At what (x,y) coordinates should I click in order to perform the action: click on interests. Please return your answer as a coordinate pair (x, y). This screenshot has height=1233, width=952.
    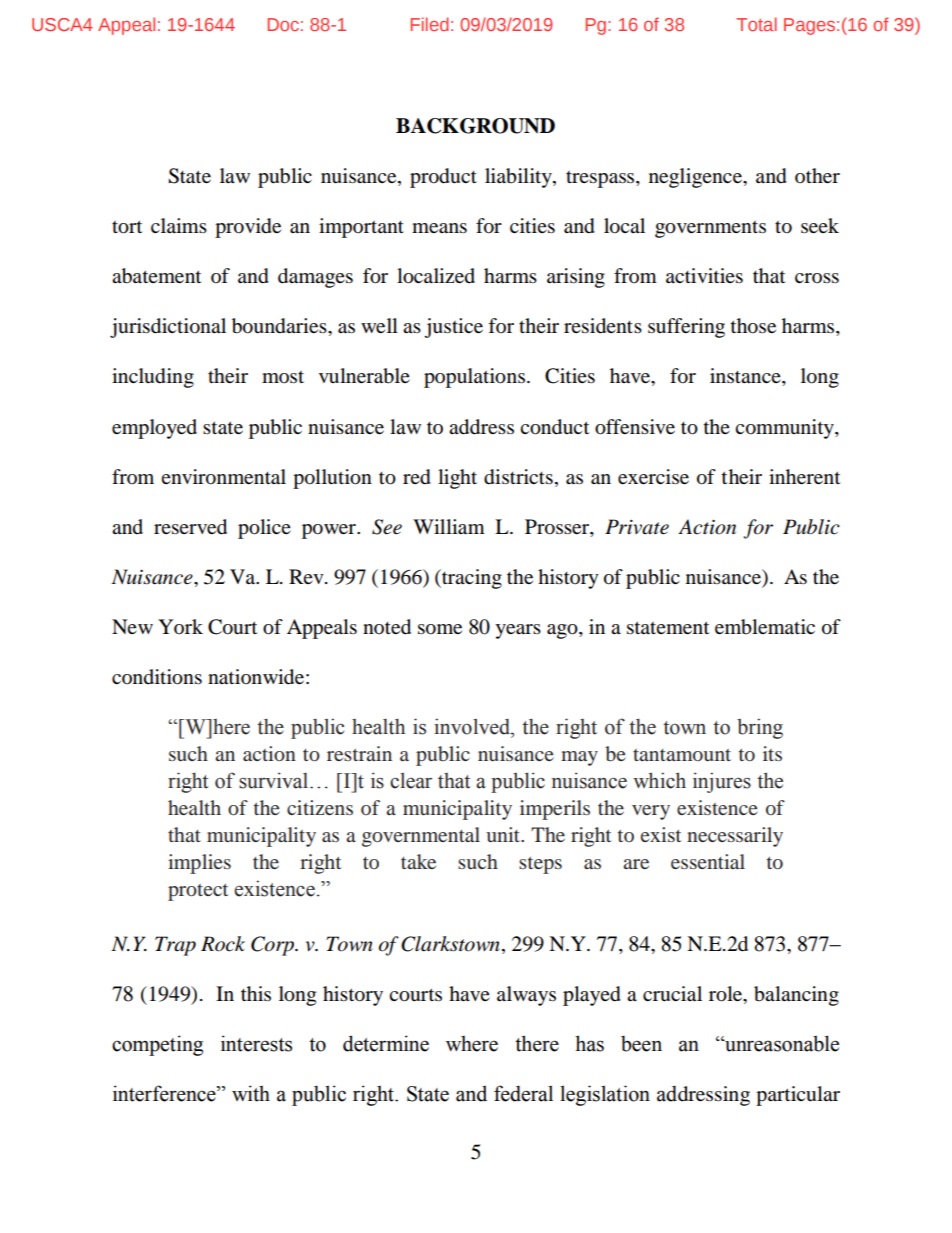
    Looking at the image, I should click on (256, 1043).
